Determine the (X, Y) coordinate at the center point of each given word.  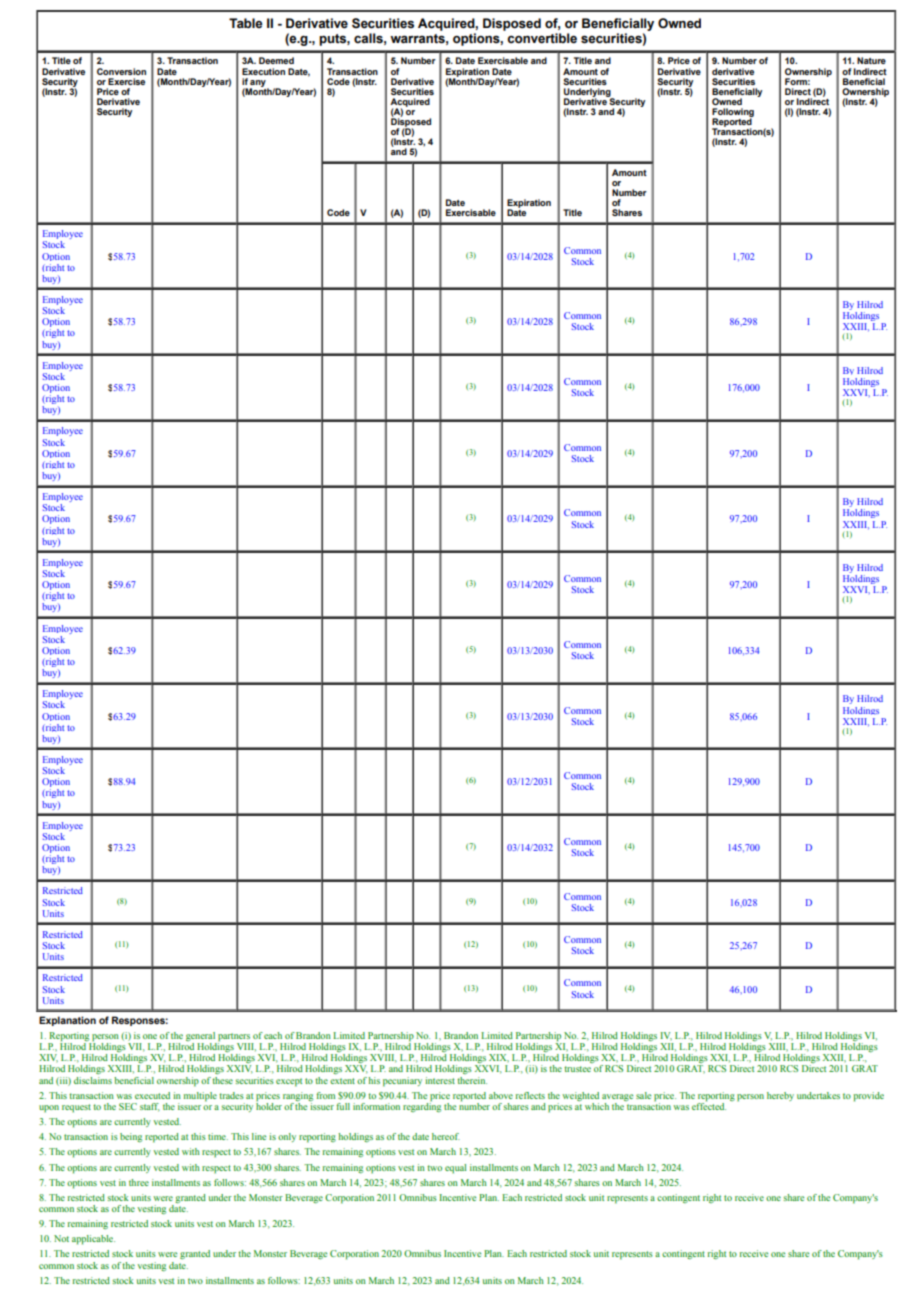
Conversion (121, 71)
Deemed (276, 60)
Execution (263, 71)
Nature (871, 60)
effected (709, 1105)
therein (472, 1080)
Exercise (126, 81)
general (201, 1038)
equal (455, 1169)
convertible (542, 38)
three (139, 1182)
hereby (780, 1096)
